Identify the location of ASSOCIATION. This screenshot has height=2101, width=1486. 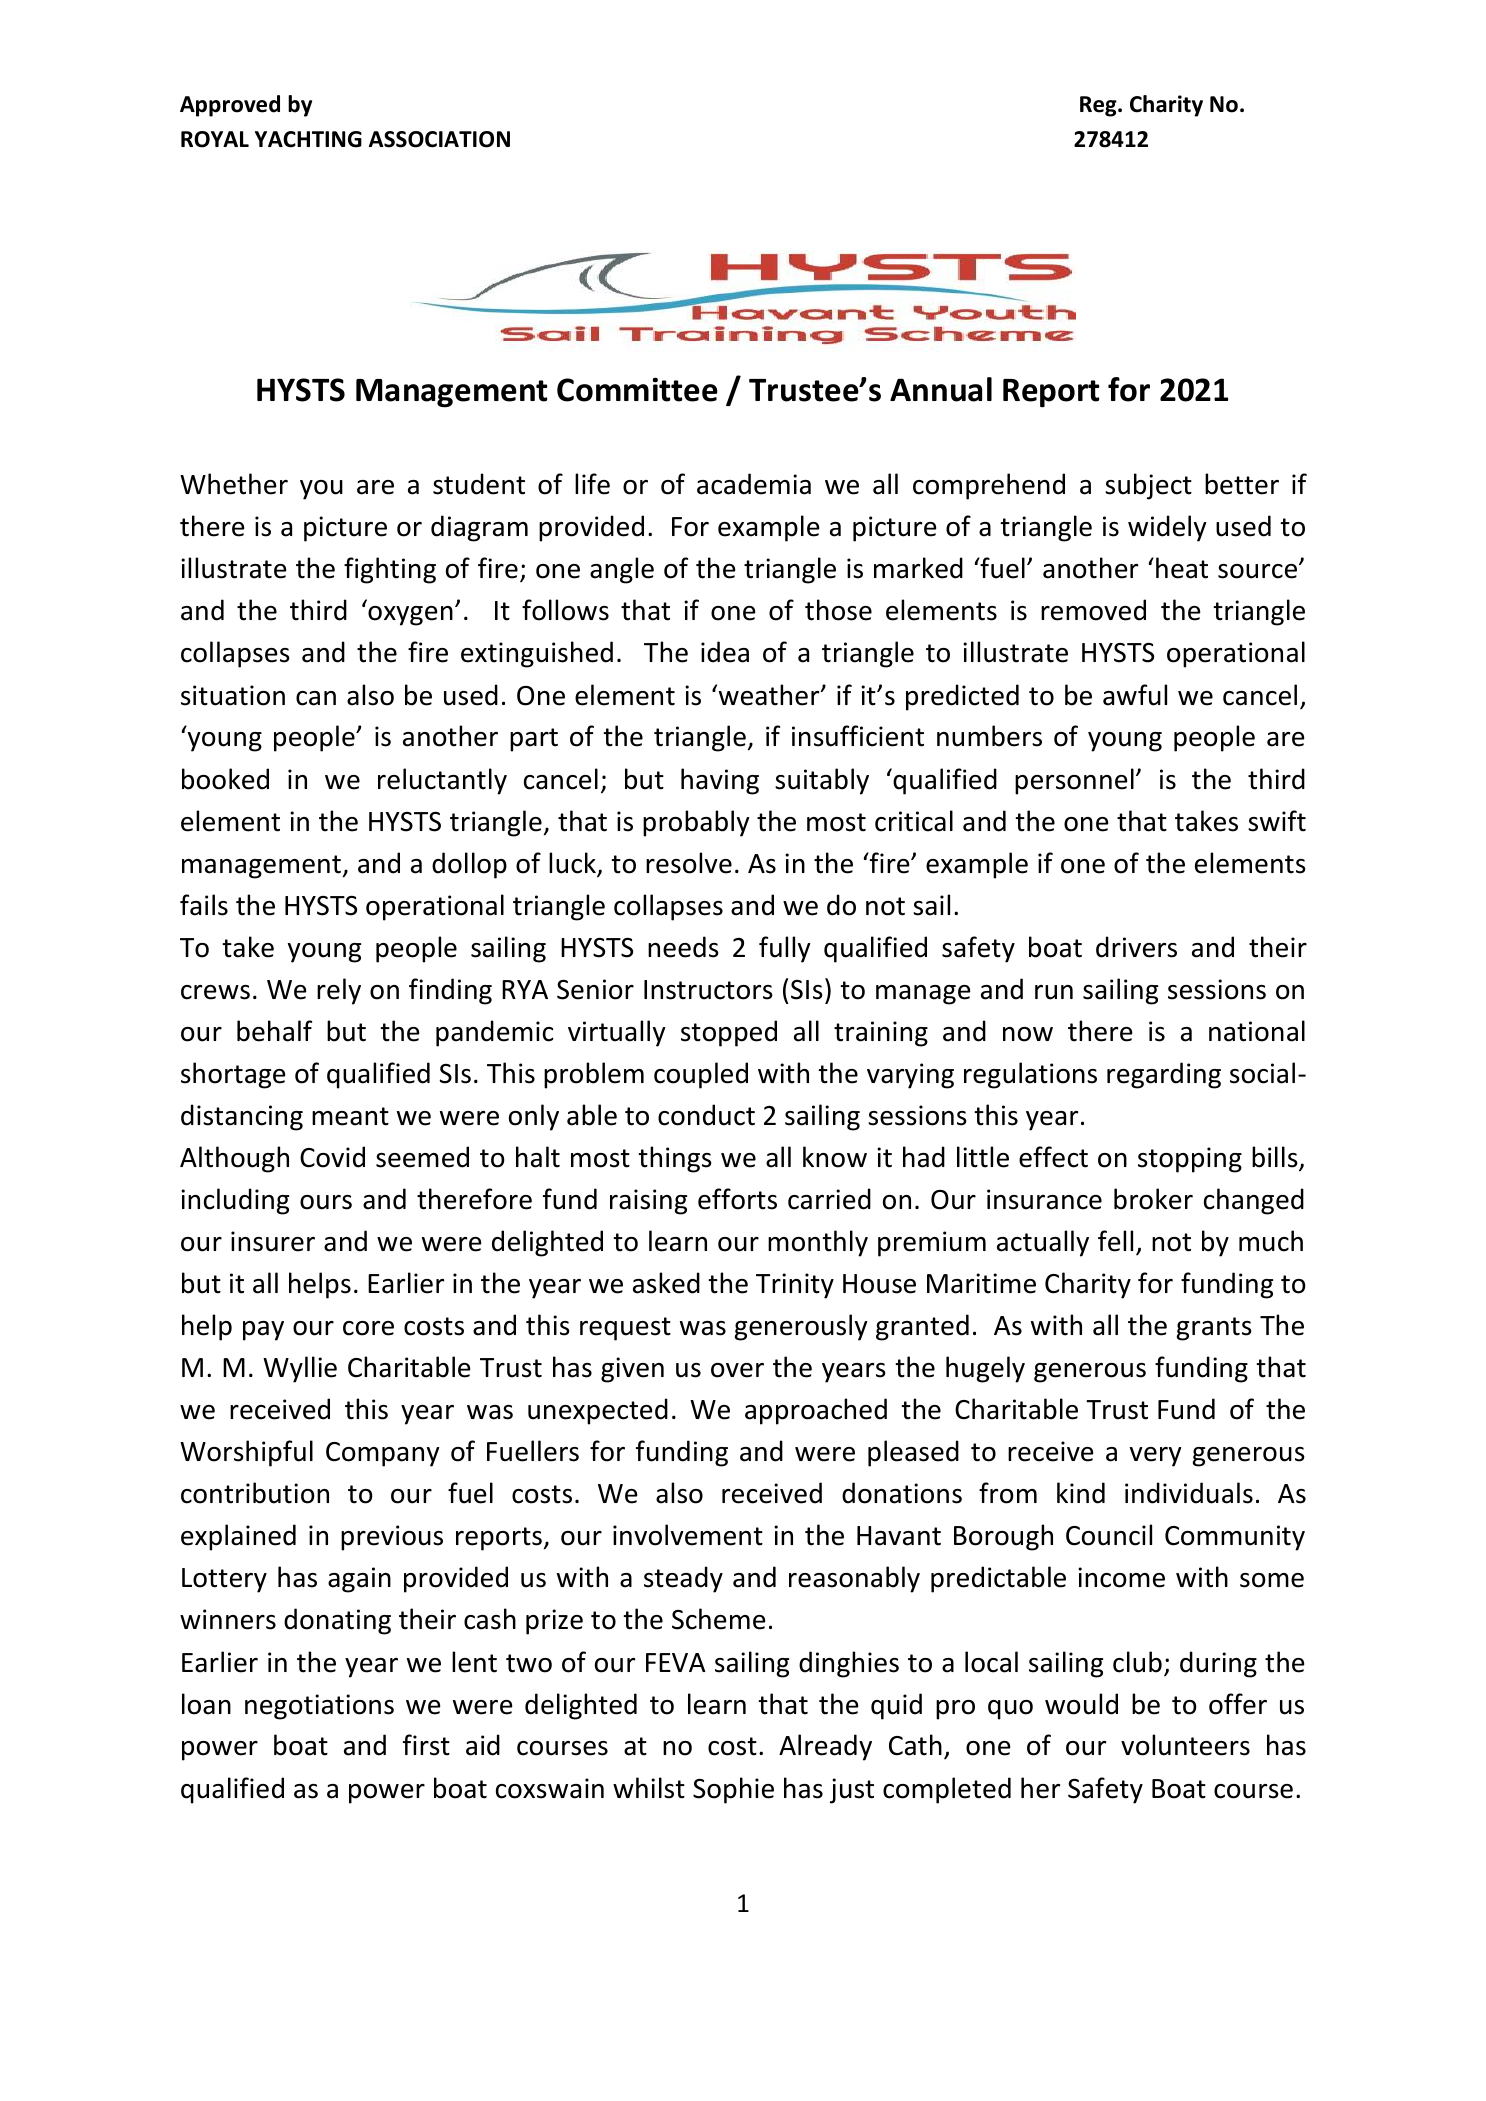
(439, 139).
